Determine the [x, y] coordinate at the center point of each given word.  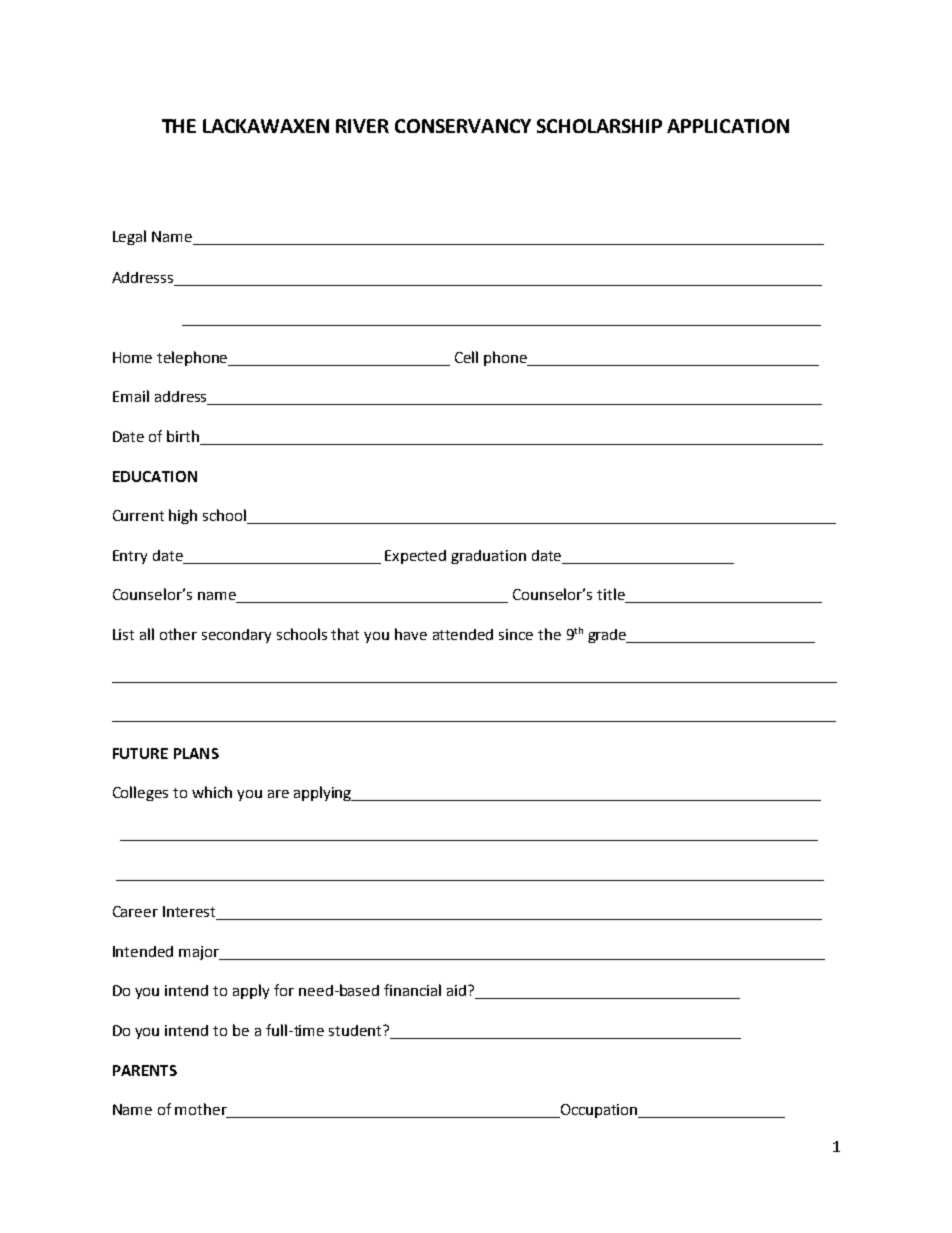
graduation [488, 557]
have [411, 634]
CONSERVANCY [463, 126]
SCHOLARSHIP [599, 126]
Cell [466, 357]
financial [412, 990]
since [516, 634]
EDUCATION [155, 476]
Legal [129, 237]
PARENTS [145, 1070]
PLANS [196, 753]
